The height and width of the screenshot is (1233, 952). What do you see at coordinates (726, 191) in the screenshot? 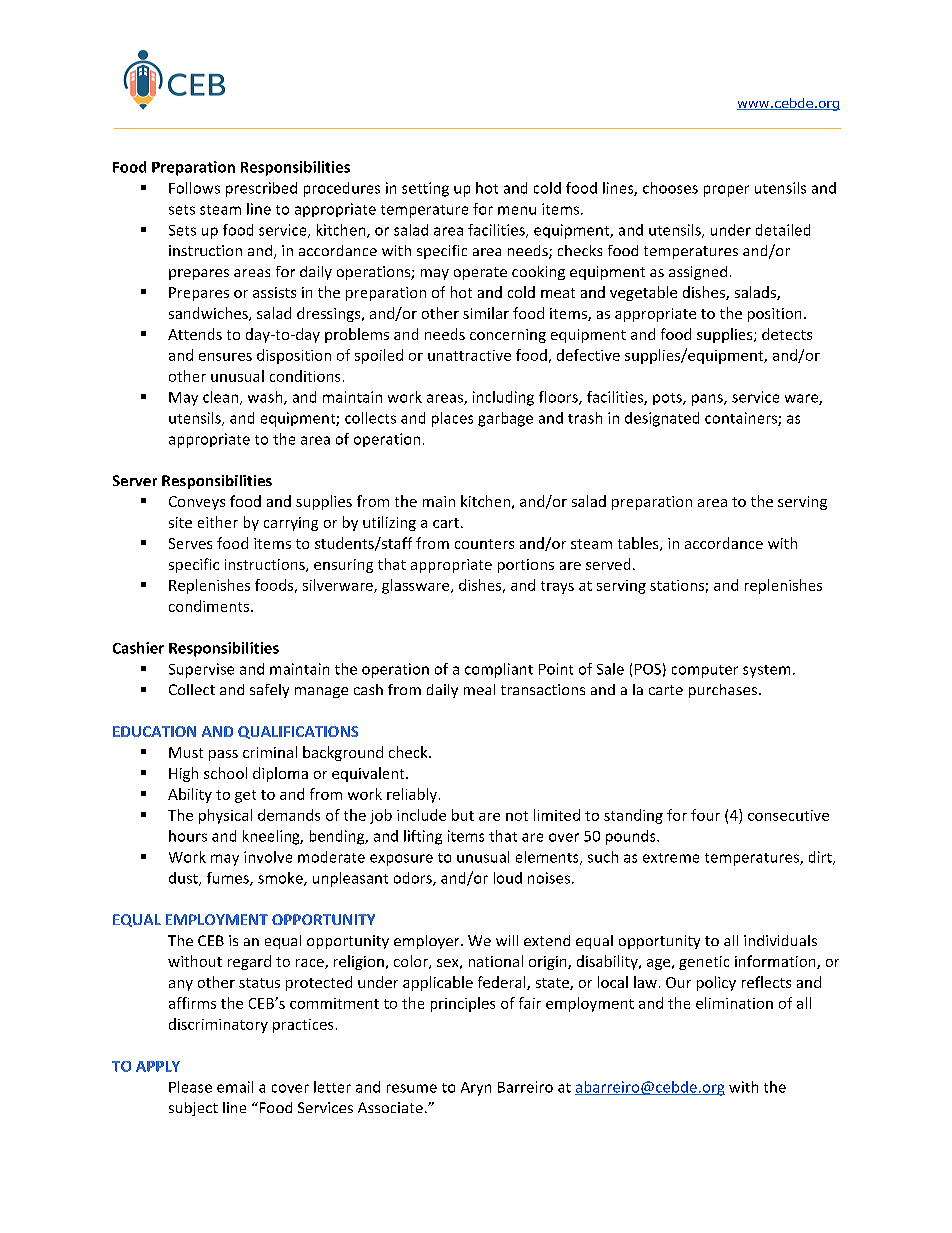
I see `proper` at bounding box center [726, 191].
